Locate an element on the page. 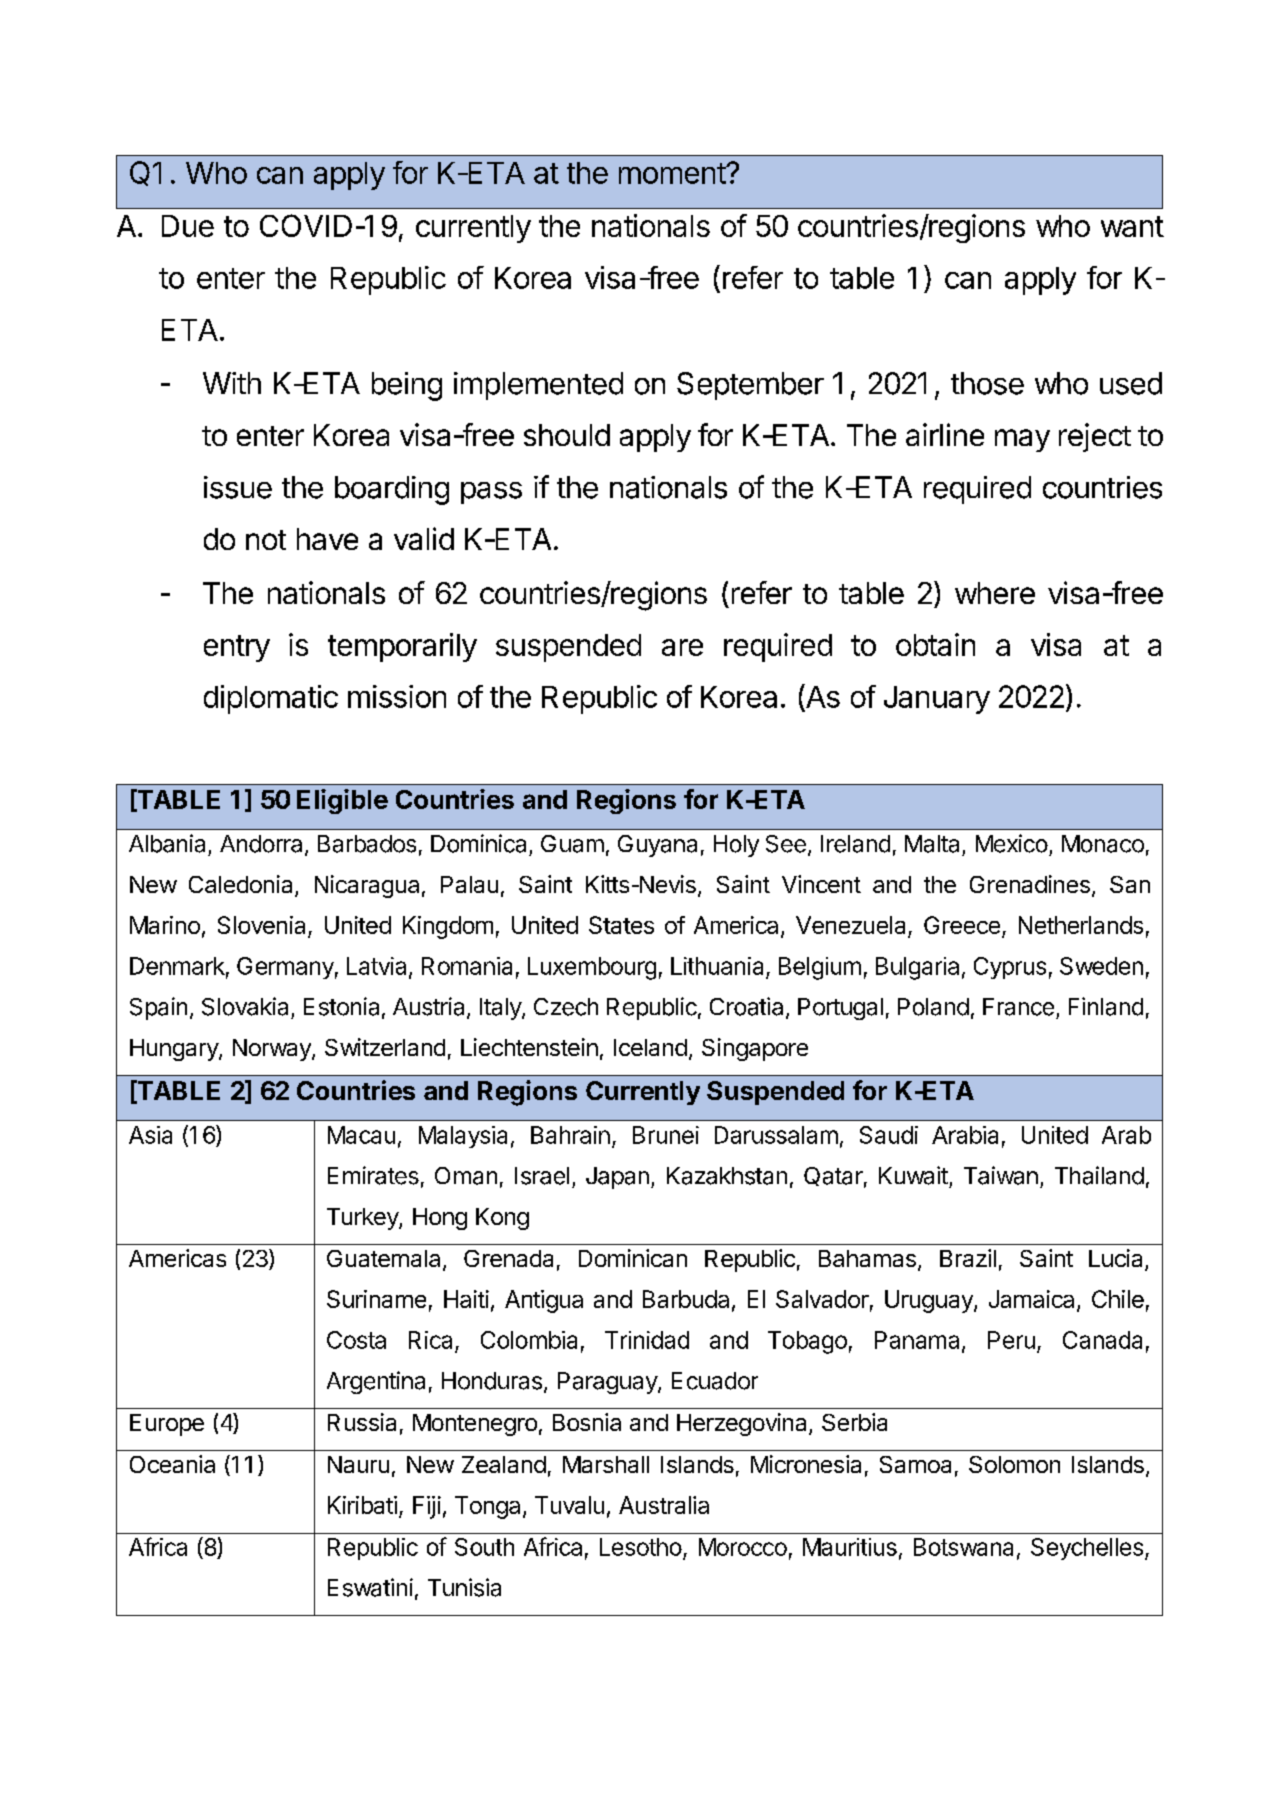 The height and width of the document is (1809, 1279). entry is located at coordinates (237, 648).
